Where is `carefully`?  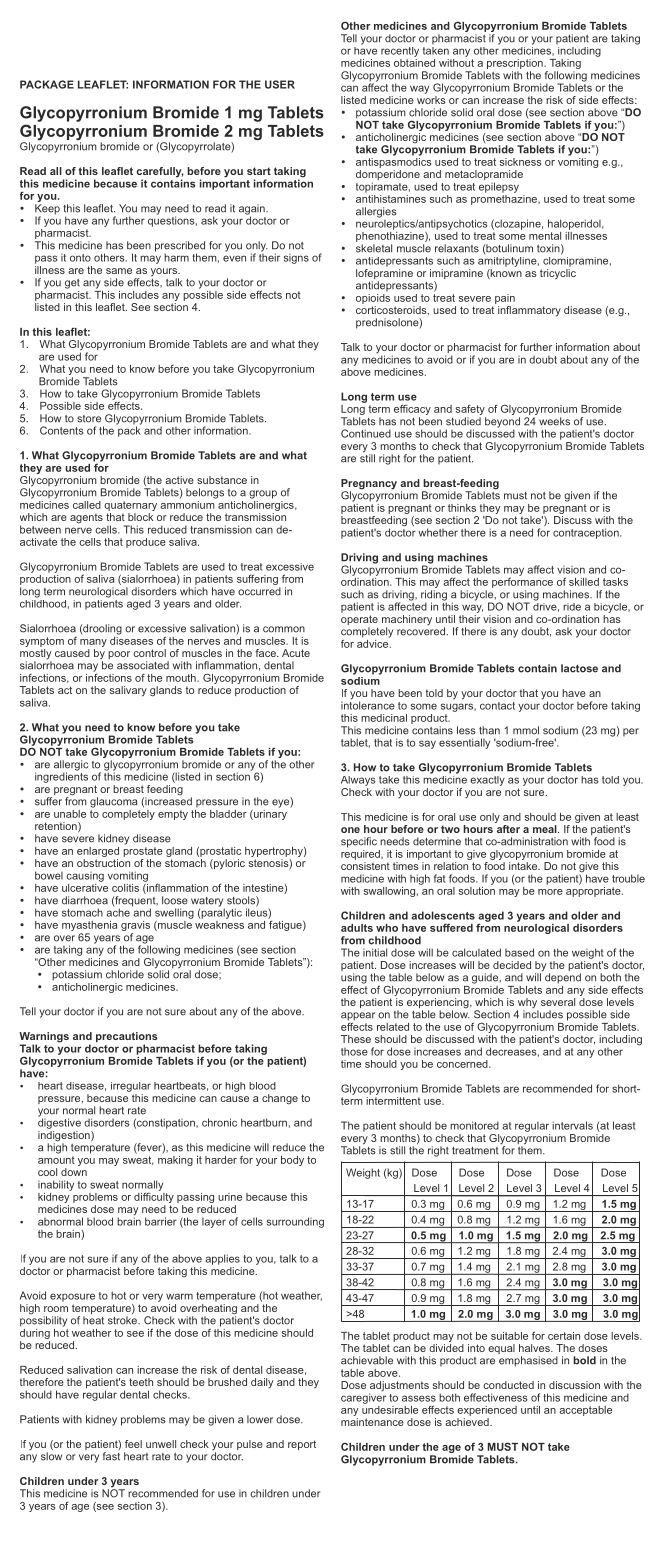 carefully is located at coordinates (160, 173).
